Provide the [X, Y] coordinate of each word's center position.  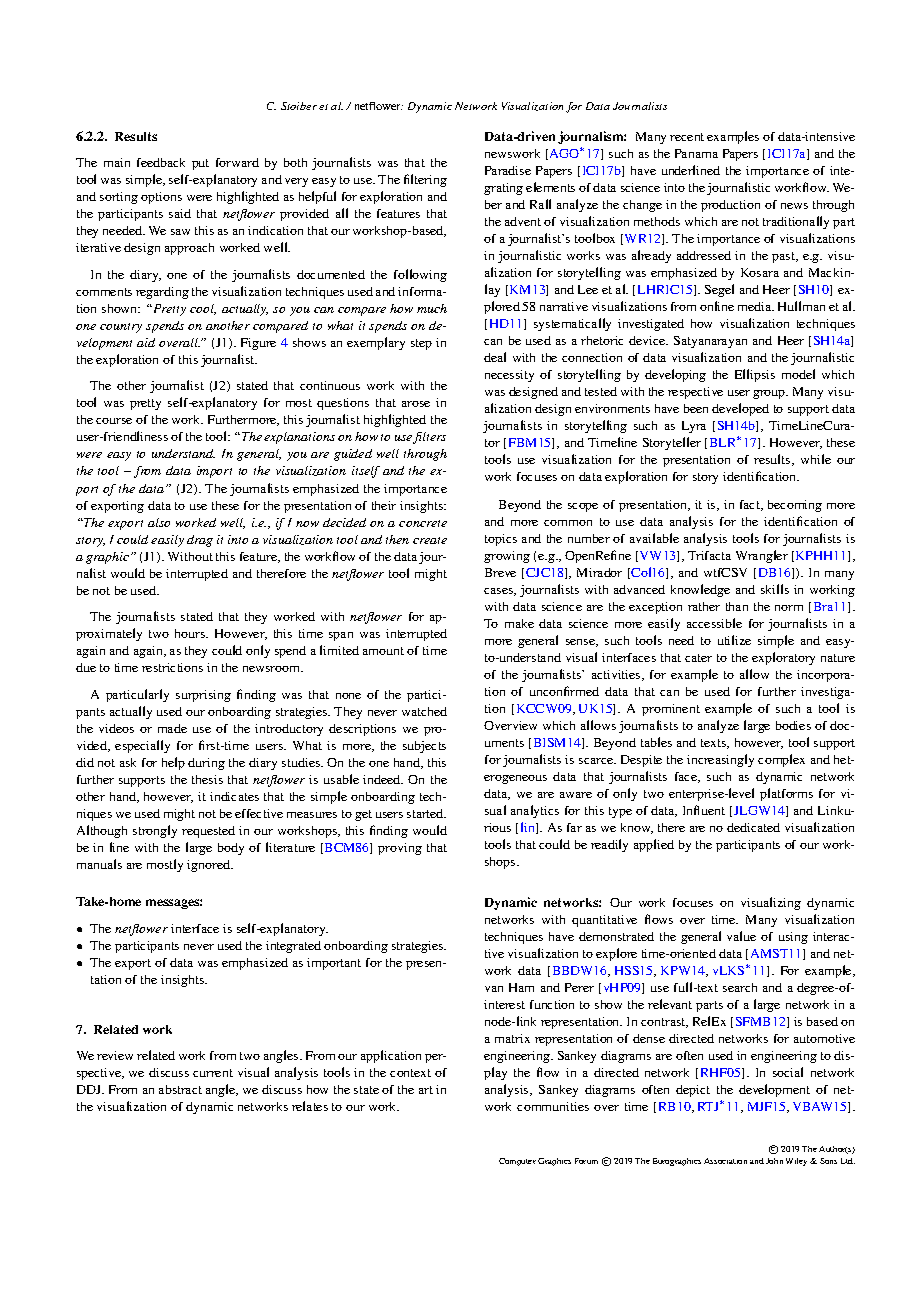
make [519, 623]
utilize [734, 640]
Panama [696, 153]
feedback [161, 162]
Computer [517, 1162]
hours [191, 633]
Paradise [508, 170]
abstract [180, 1089]
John [774, 1161]
